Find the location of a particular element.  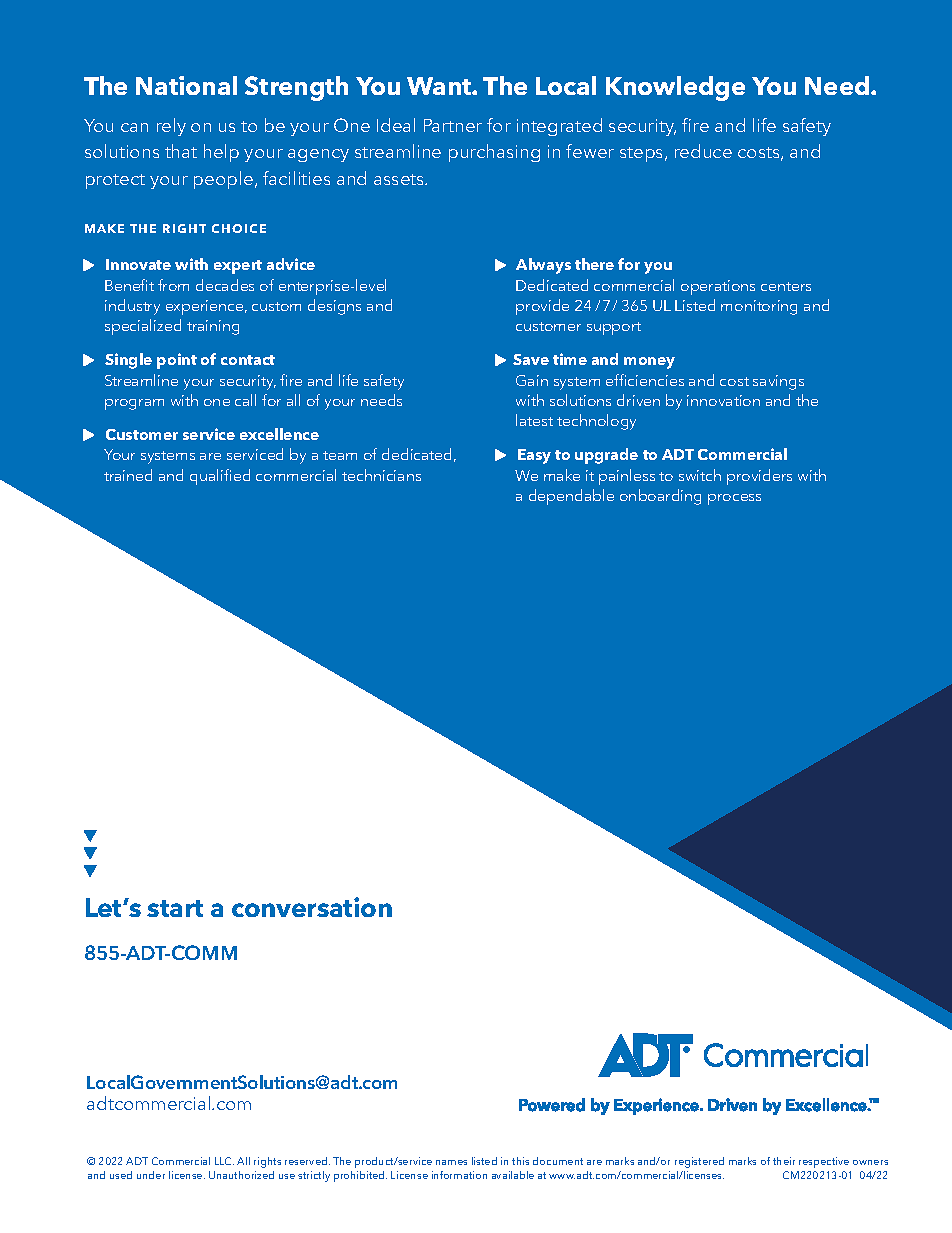

start is located at coordinates (175, 908).
